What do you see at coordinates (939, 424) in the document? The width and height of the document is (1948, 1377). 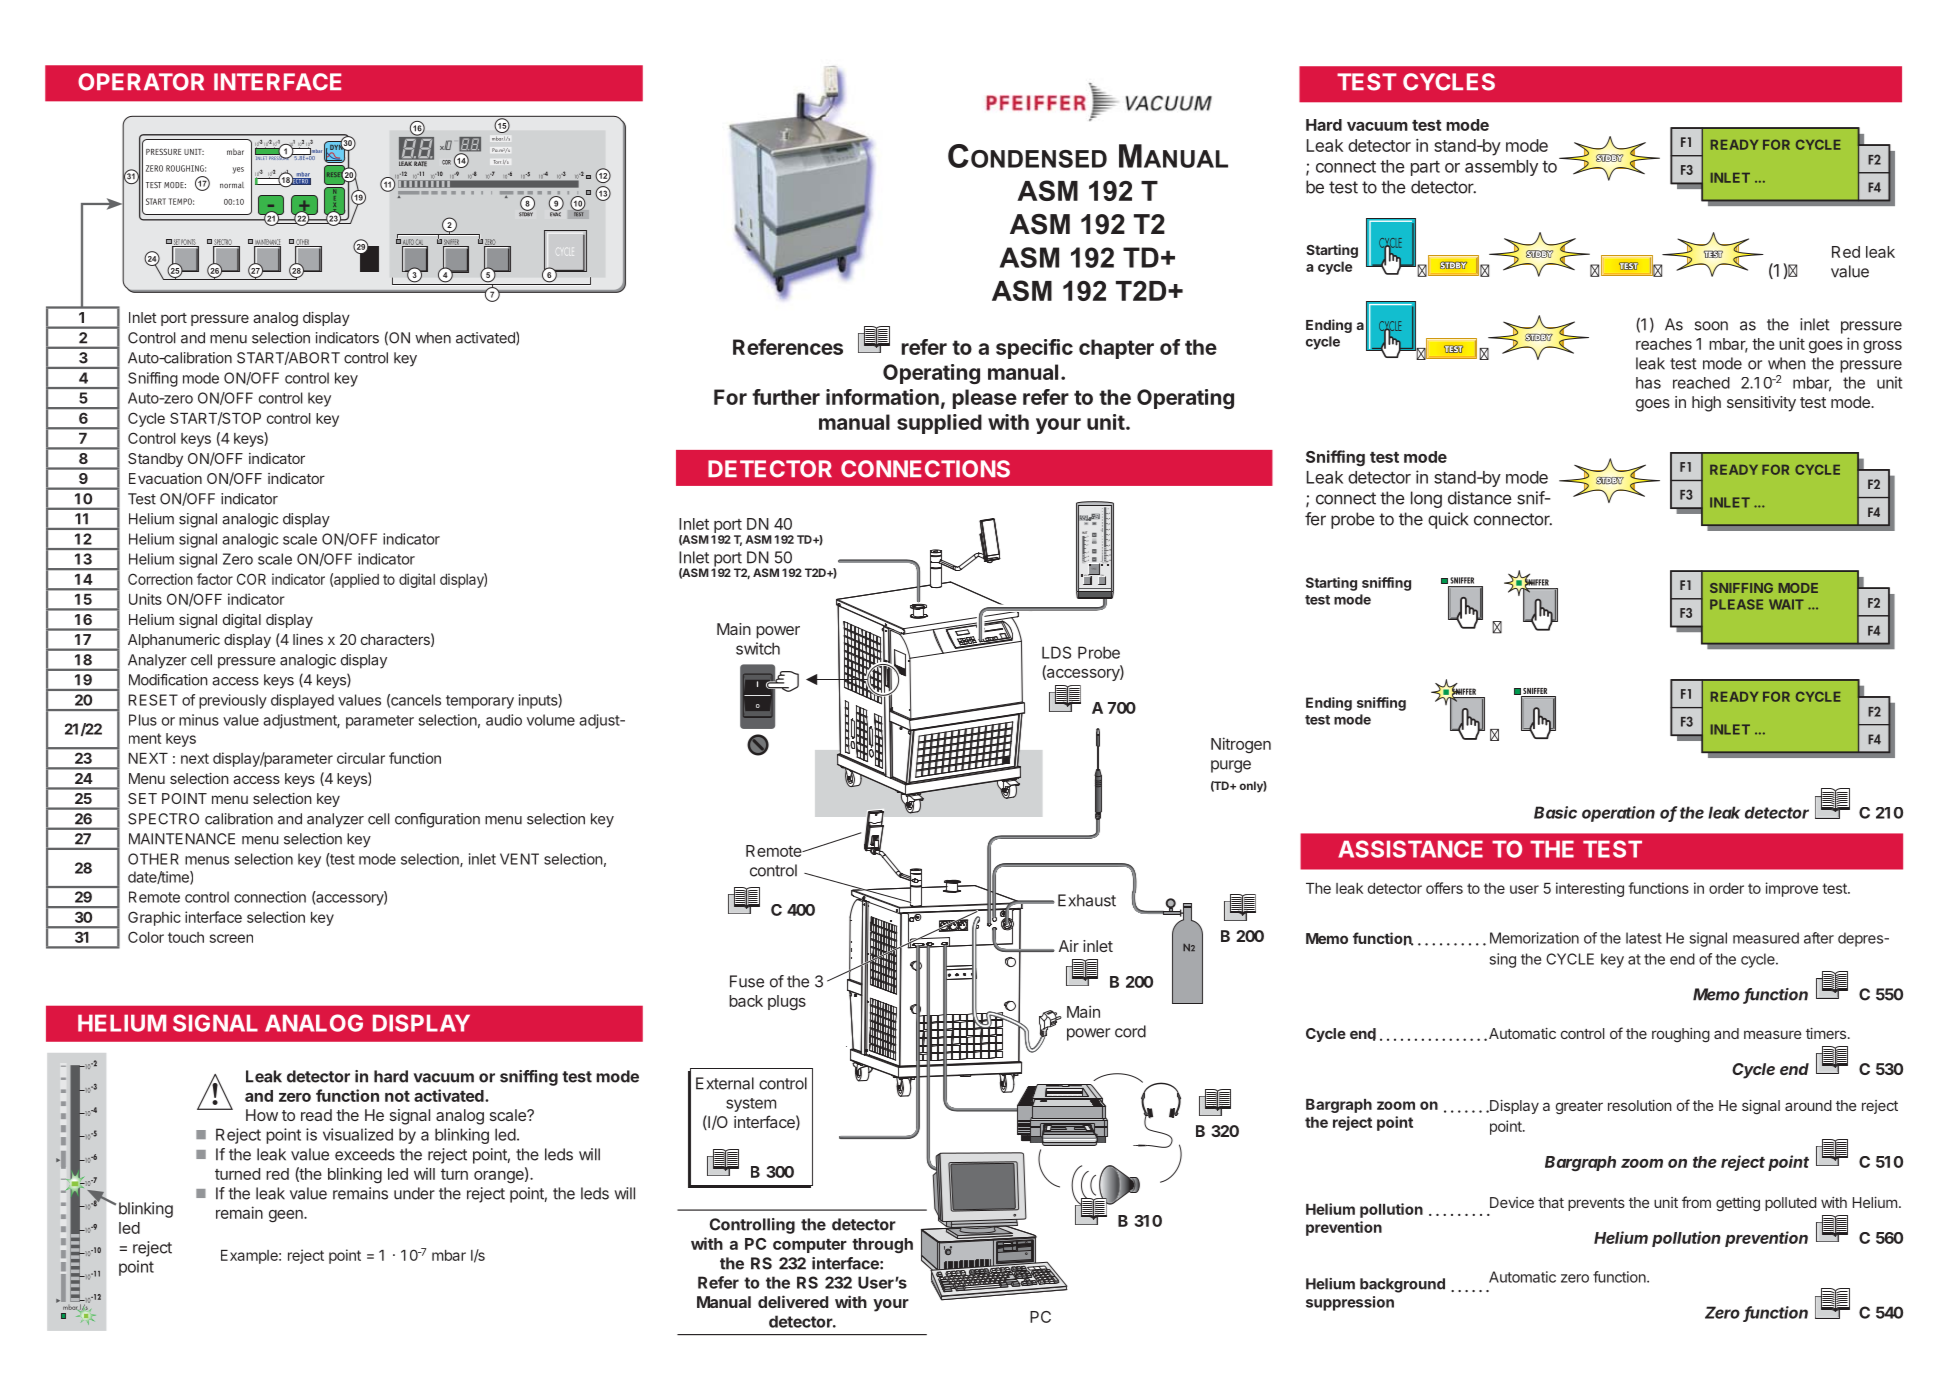 I see `supplied` at bounding box center [939, 424].
